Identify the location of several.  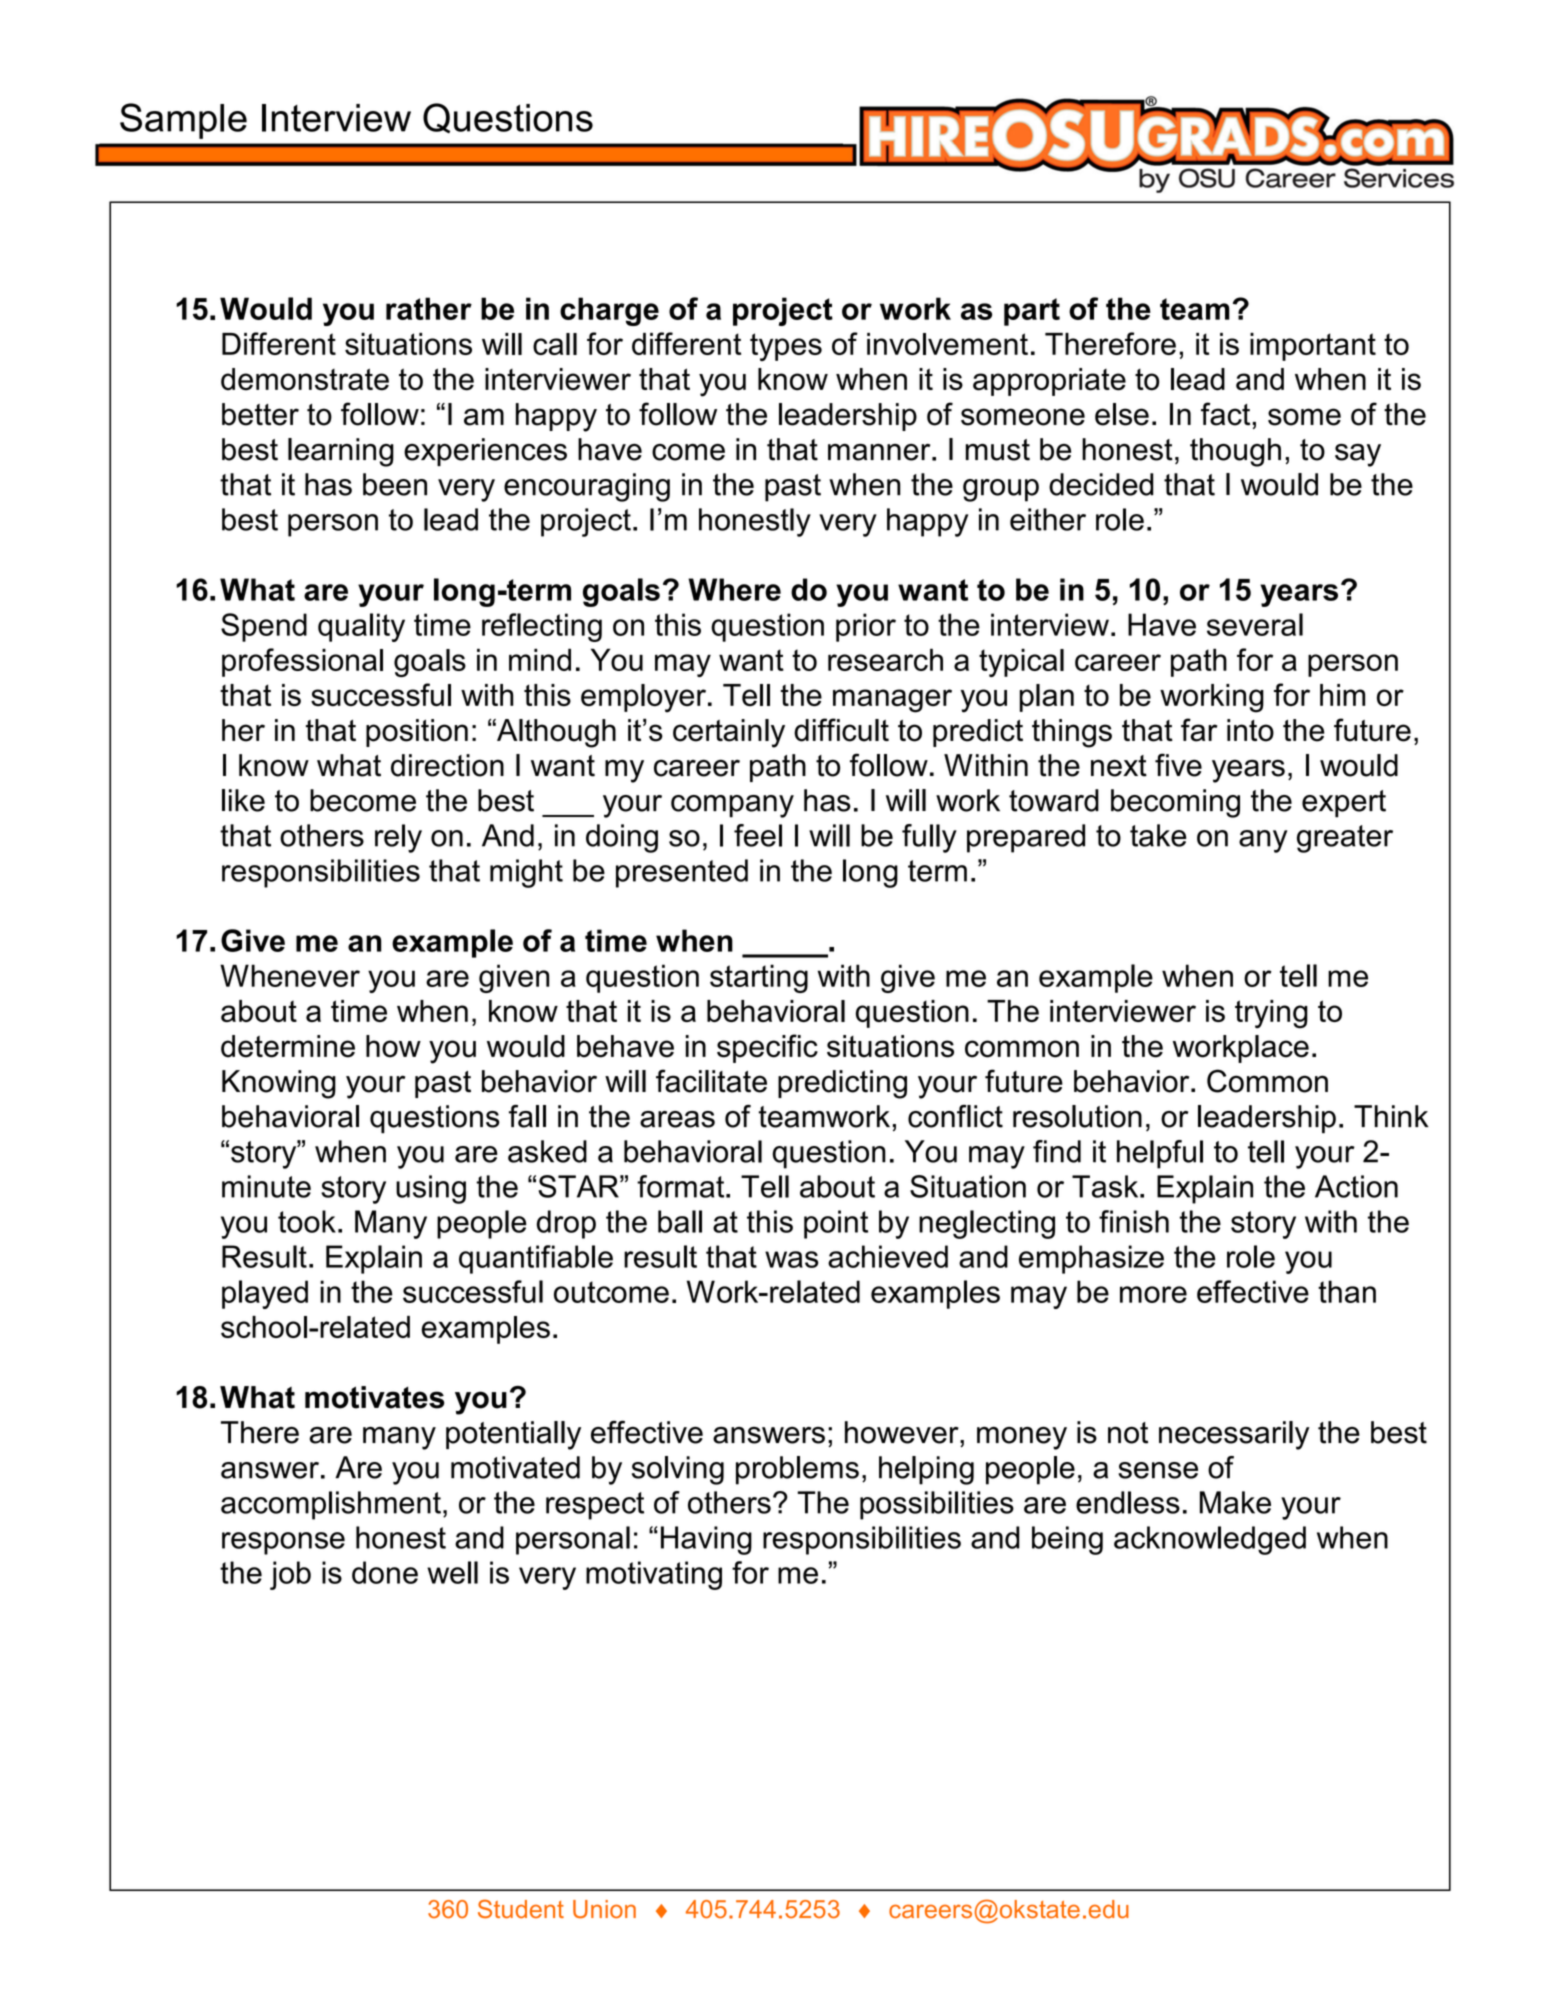
(1255, 624).
